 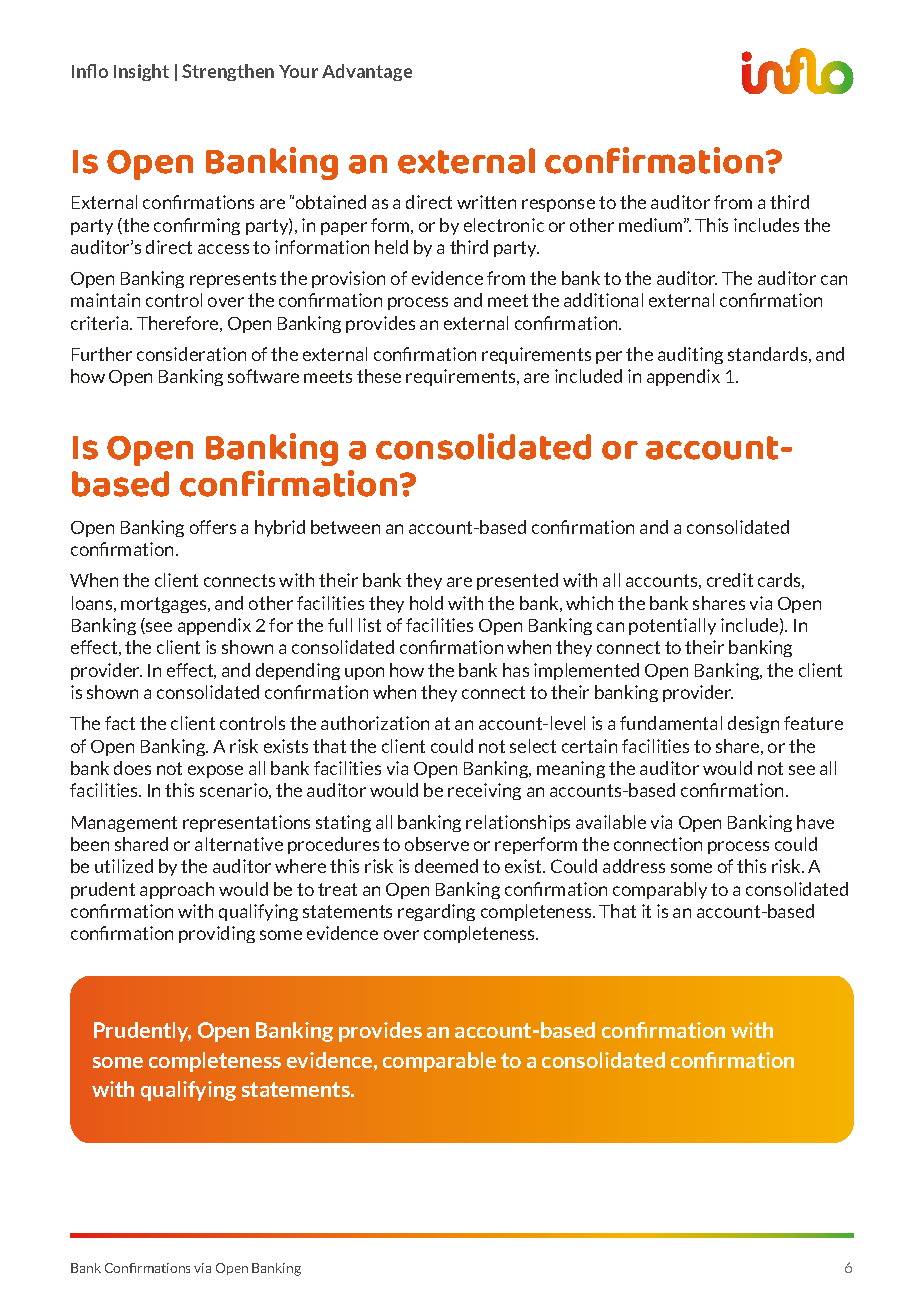 I want to click on authorization, so click(x=375, y=723).
